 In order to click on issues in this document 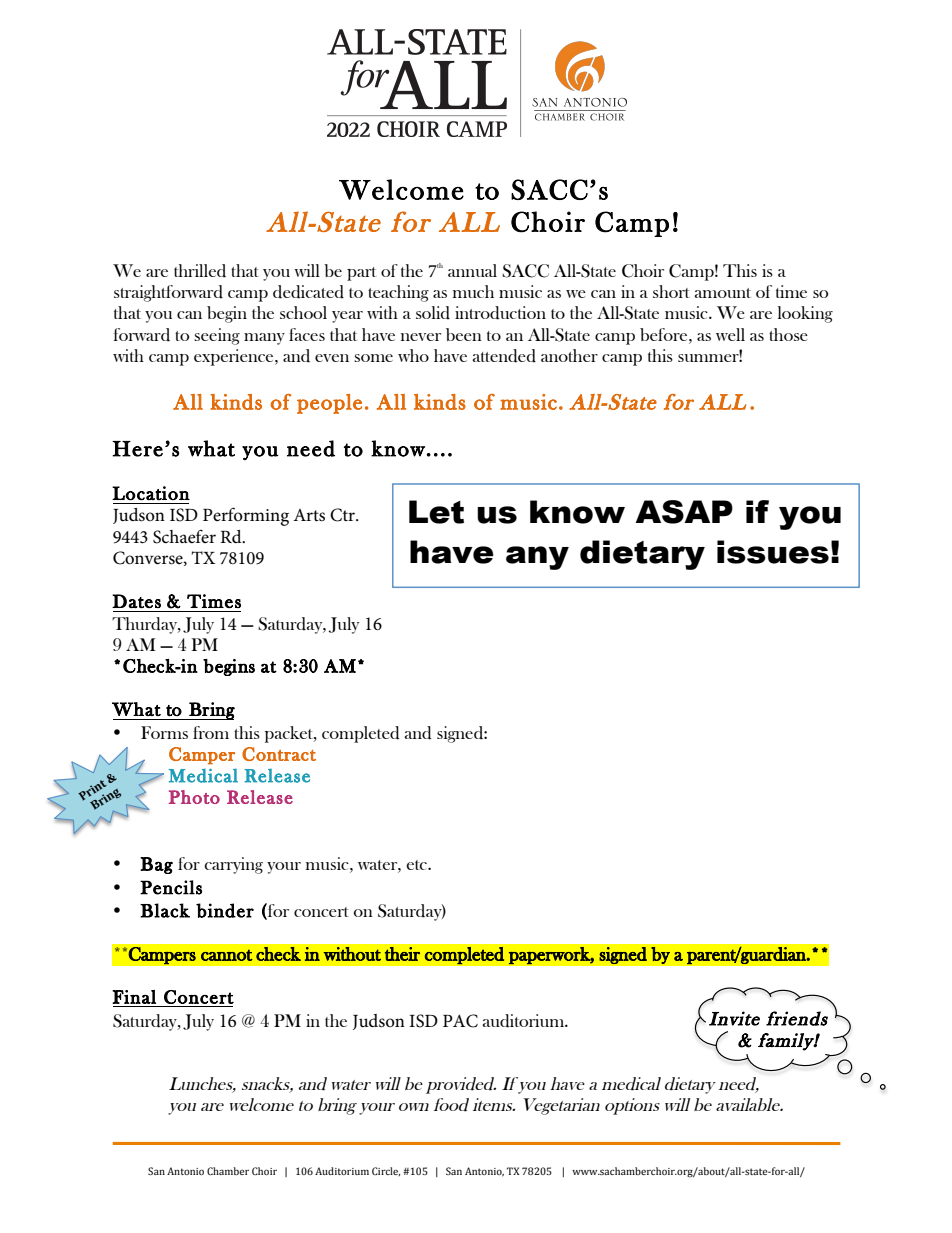, I will do `click(773, 552)`.
